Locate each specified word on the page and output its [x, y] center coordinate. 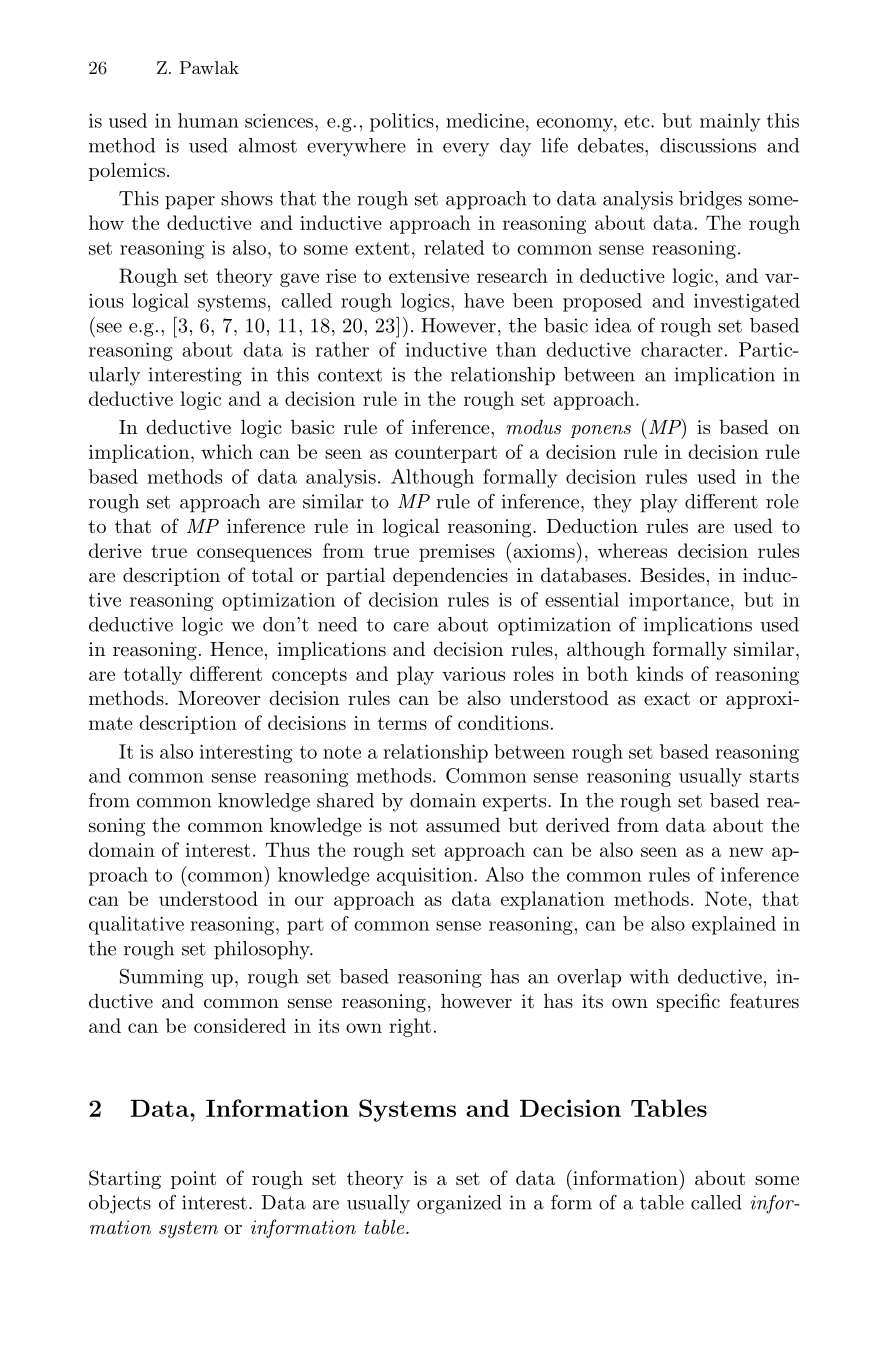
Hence [236, 649]
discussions [708, 145]
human [208, 120]
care [411, 627]
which [227, 451]
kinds [659, 673]
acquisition [426, 877]
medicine [485, 120]
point [193, 1180]
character [682, 349]
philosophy [263, 950]
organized [459, 1204]
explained [734, 925]
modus [534, 426]
